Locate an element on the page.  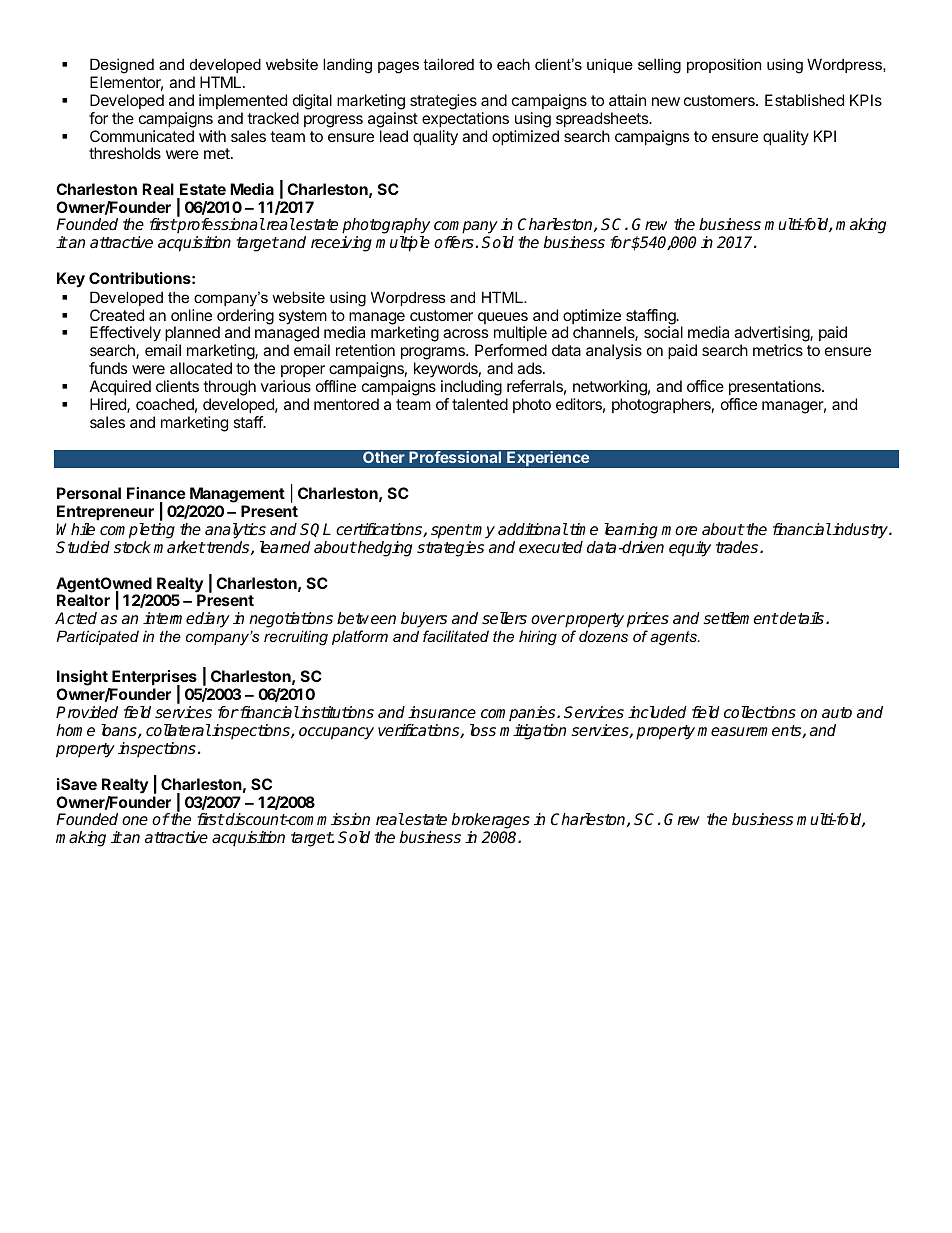
tailored is located at coordinates (448, 64).
